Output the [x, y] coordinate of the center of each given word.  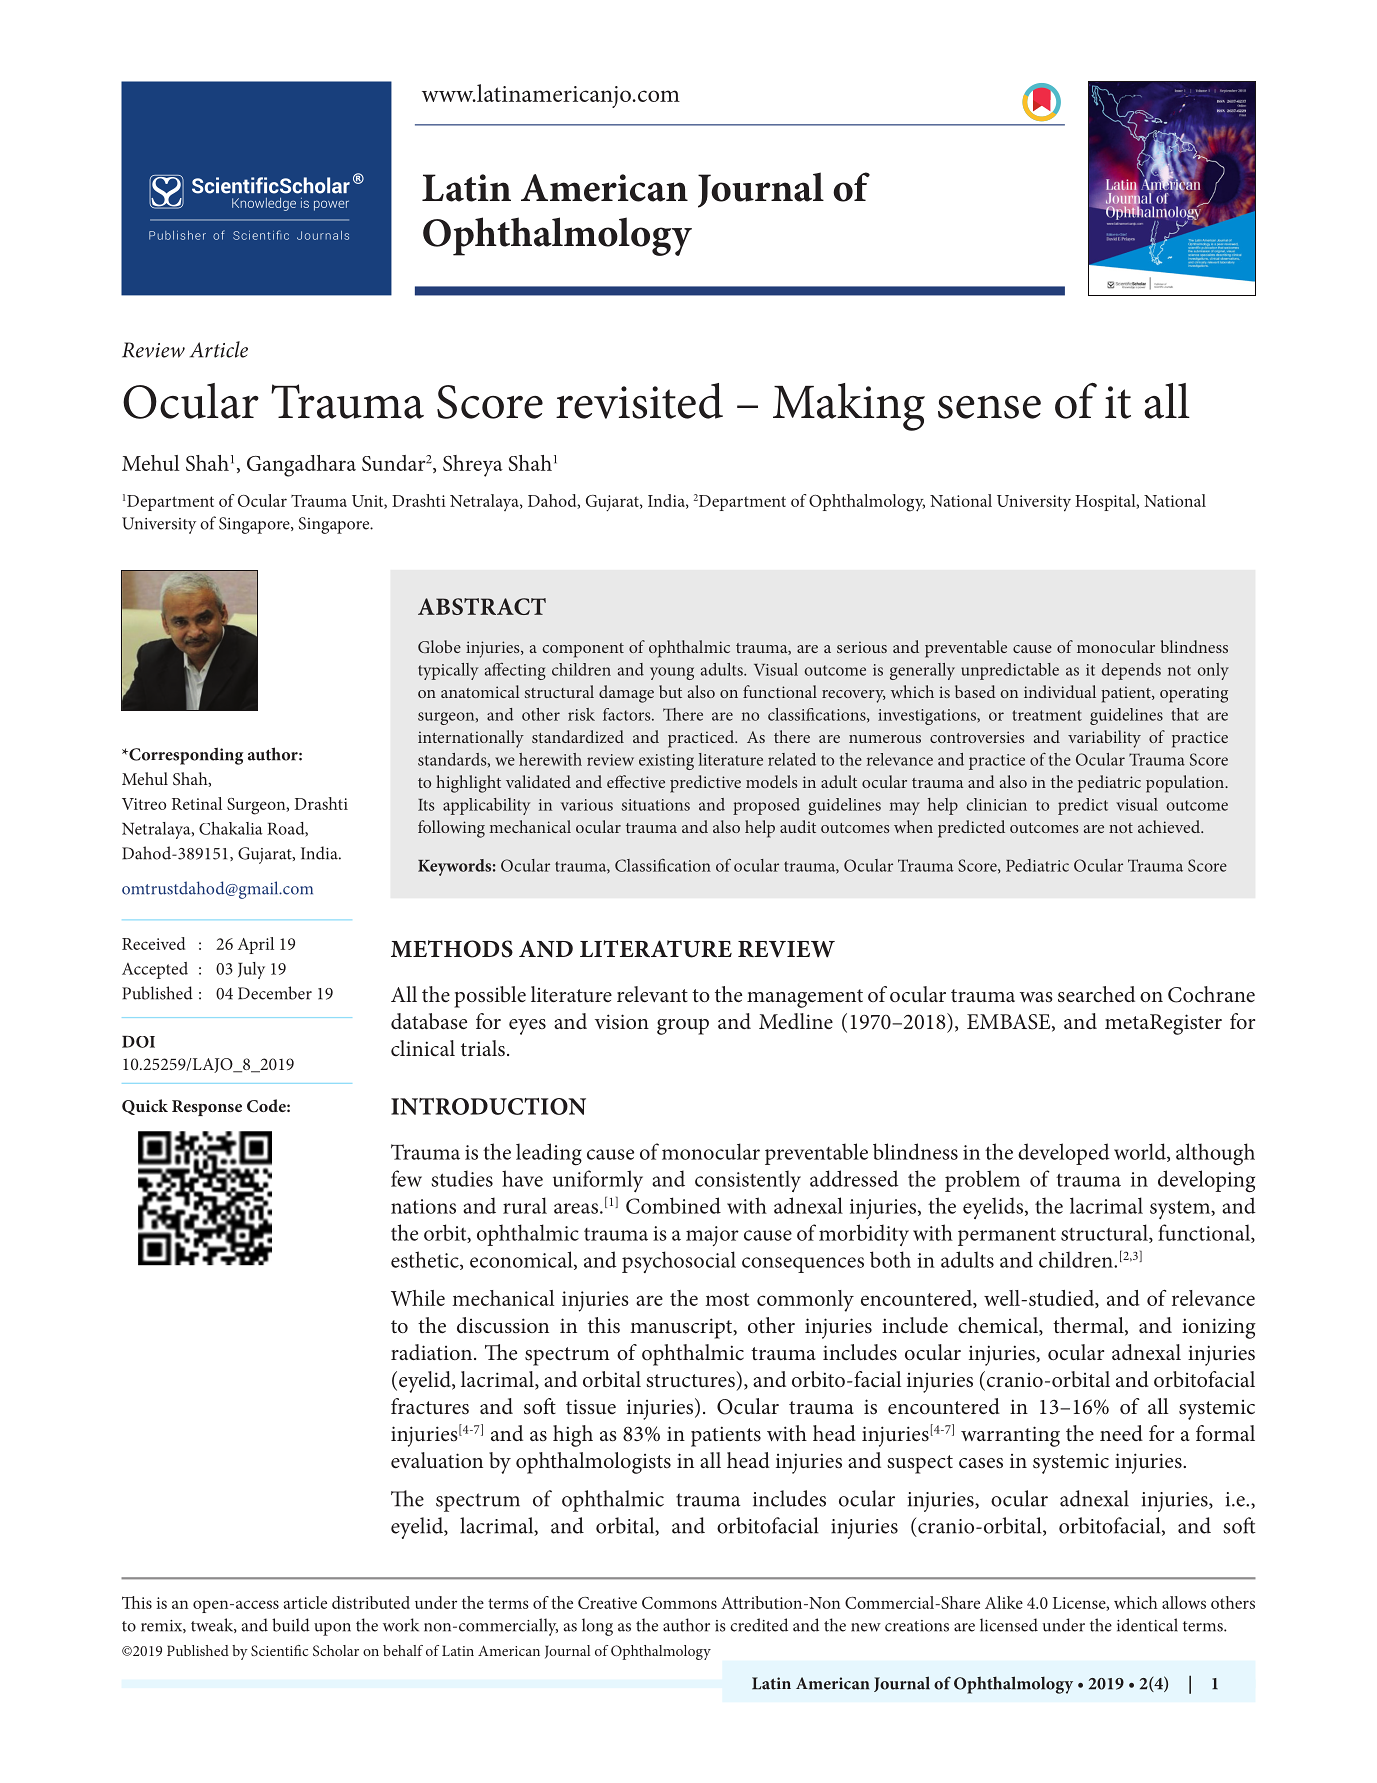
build [291, 1625]
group [683, 1027]
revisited [639, 401]
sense [989, 407]
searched [1096, 994]
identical [1147, 1625]
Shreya [473, 466]
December [275, 993]
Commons [679, 1603]
